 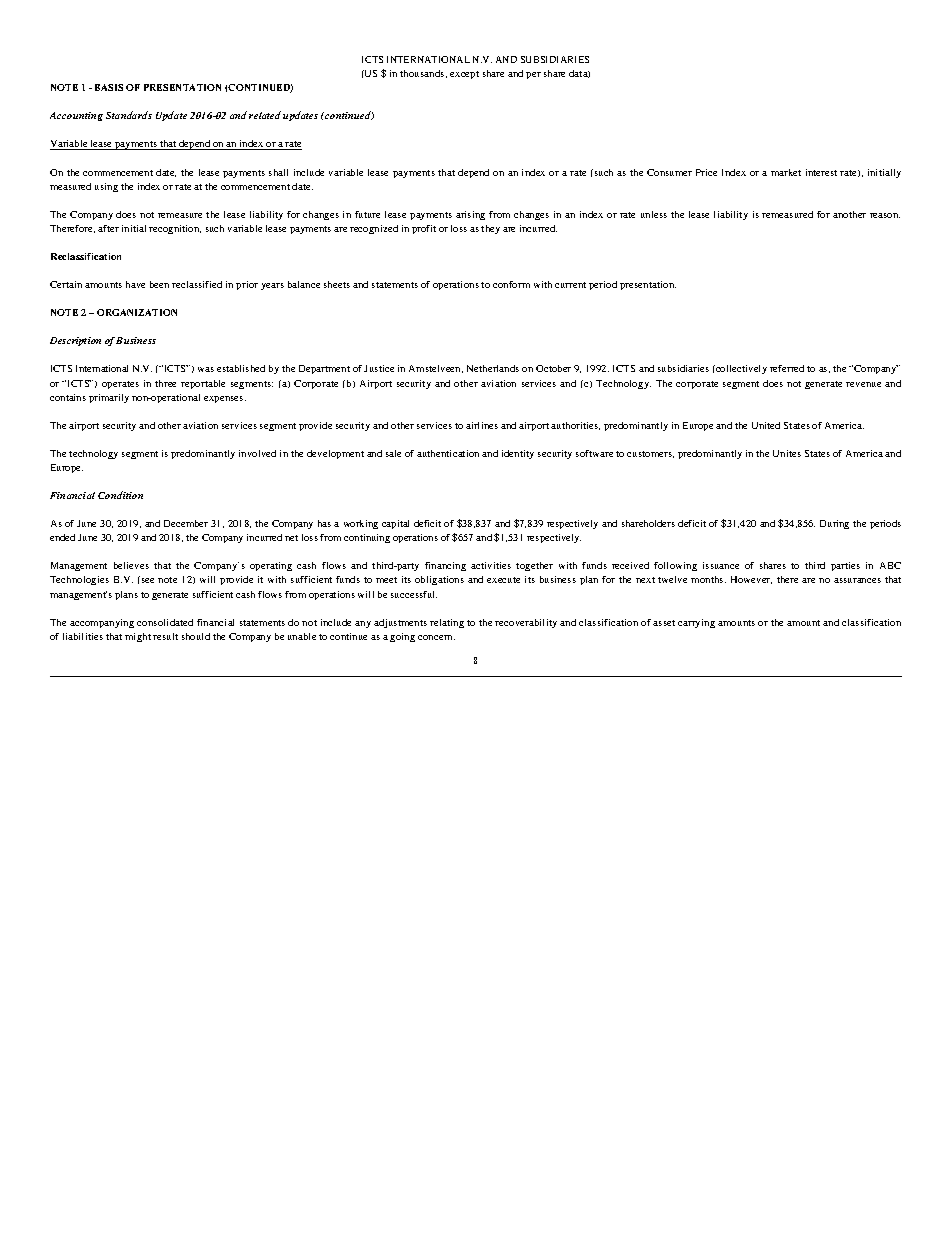 I want to click on result, so click(x=165, y=636).
